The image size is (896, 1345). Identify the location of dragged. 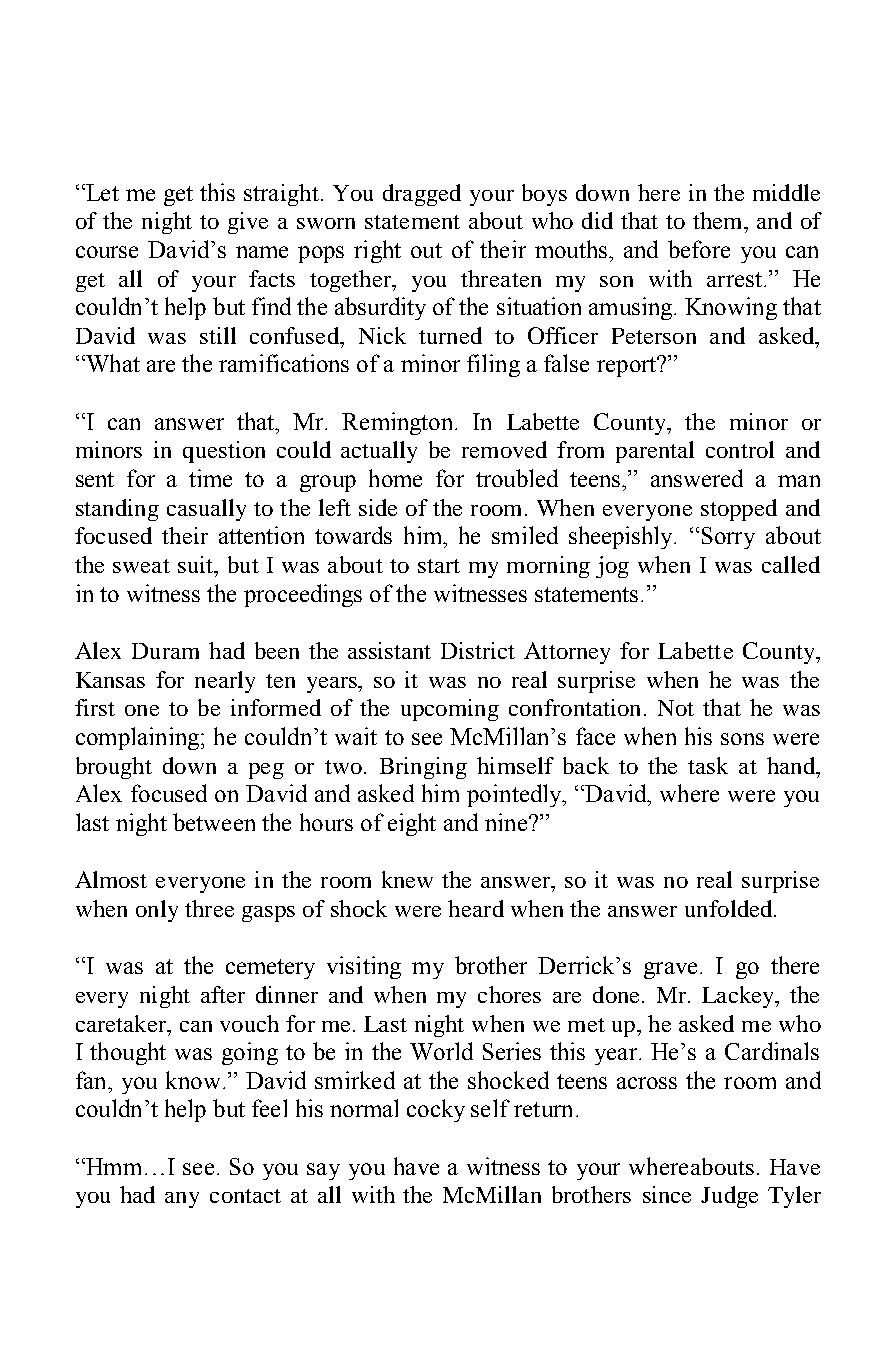
(422, 195).
